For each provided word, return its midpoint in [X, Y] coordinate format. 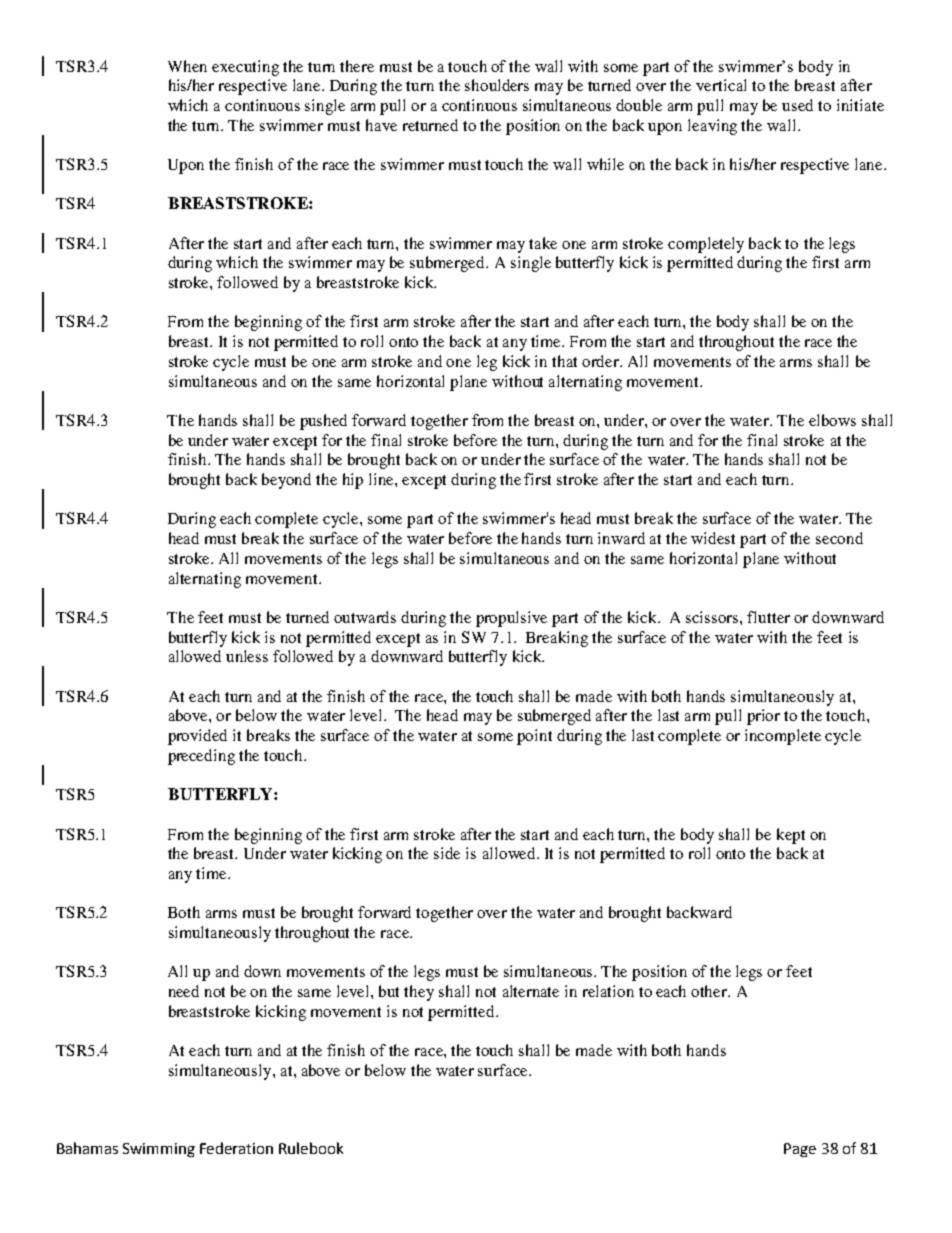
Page [800, 1150]
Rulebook [311, 1148]
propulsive [511, 619]
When [187, 66]
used [797, 105]
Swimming [159, 1150]
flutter [768, 617]
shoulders [497, 85]
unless [247, 656]
